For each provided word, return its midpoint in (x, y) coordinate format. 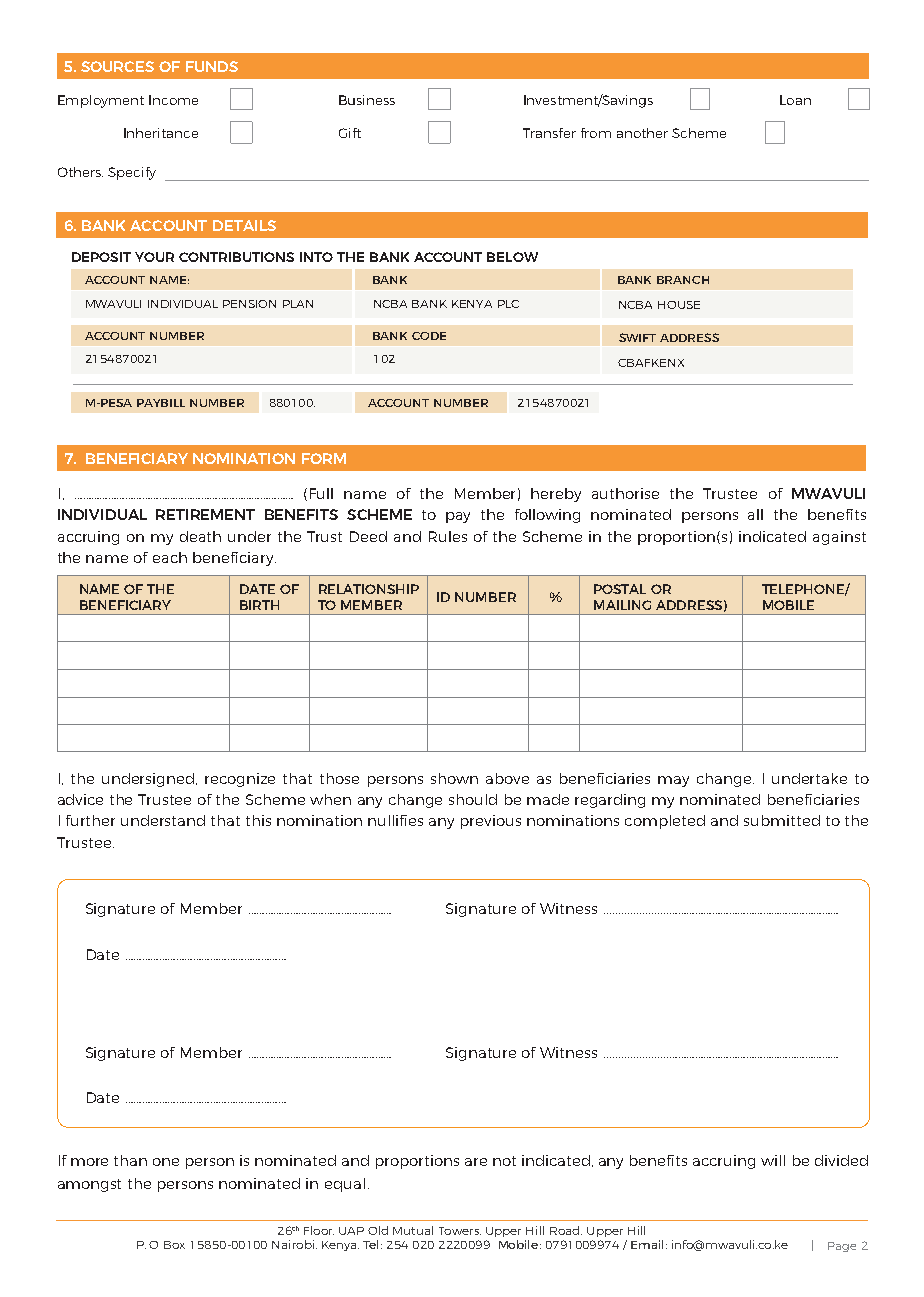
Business (367, 100)
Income (173, 100)
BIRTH (259, 605)
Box (174, 1245)
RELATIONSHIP (369, 589)
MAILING (622, 605)
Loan (795, 100)
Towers (460, 1231)
